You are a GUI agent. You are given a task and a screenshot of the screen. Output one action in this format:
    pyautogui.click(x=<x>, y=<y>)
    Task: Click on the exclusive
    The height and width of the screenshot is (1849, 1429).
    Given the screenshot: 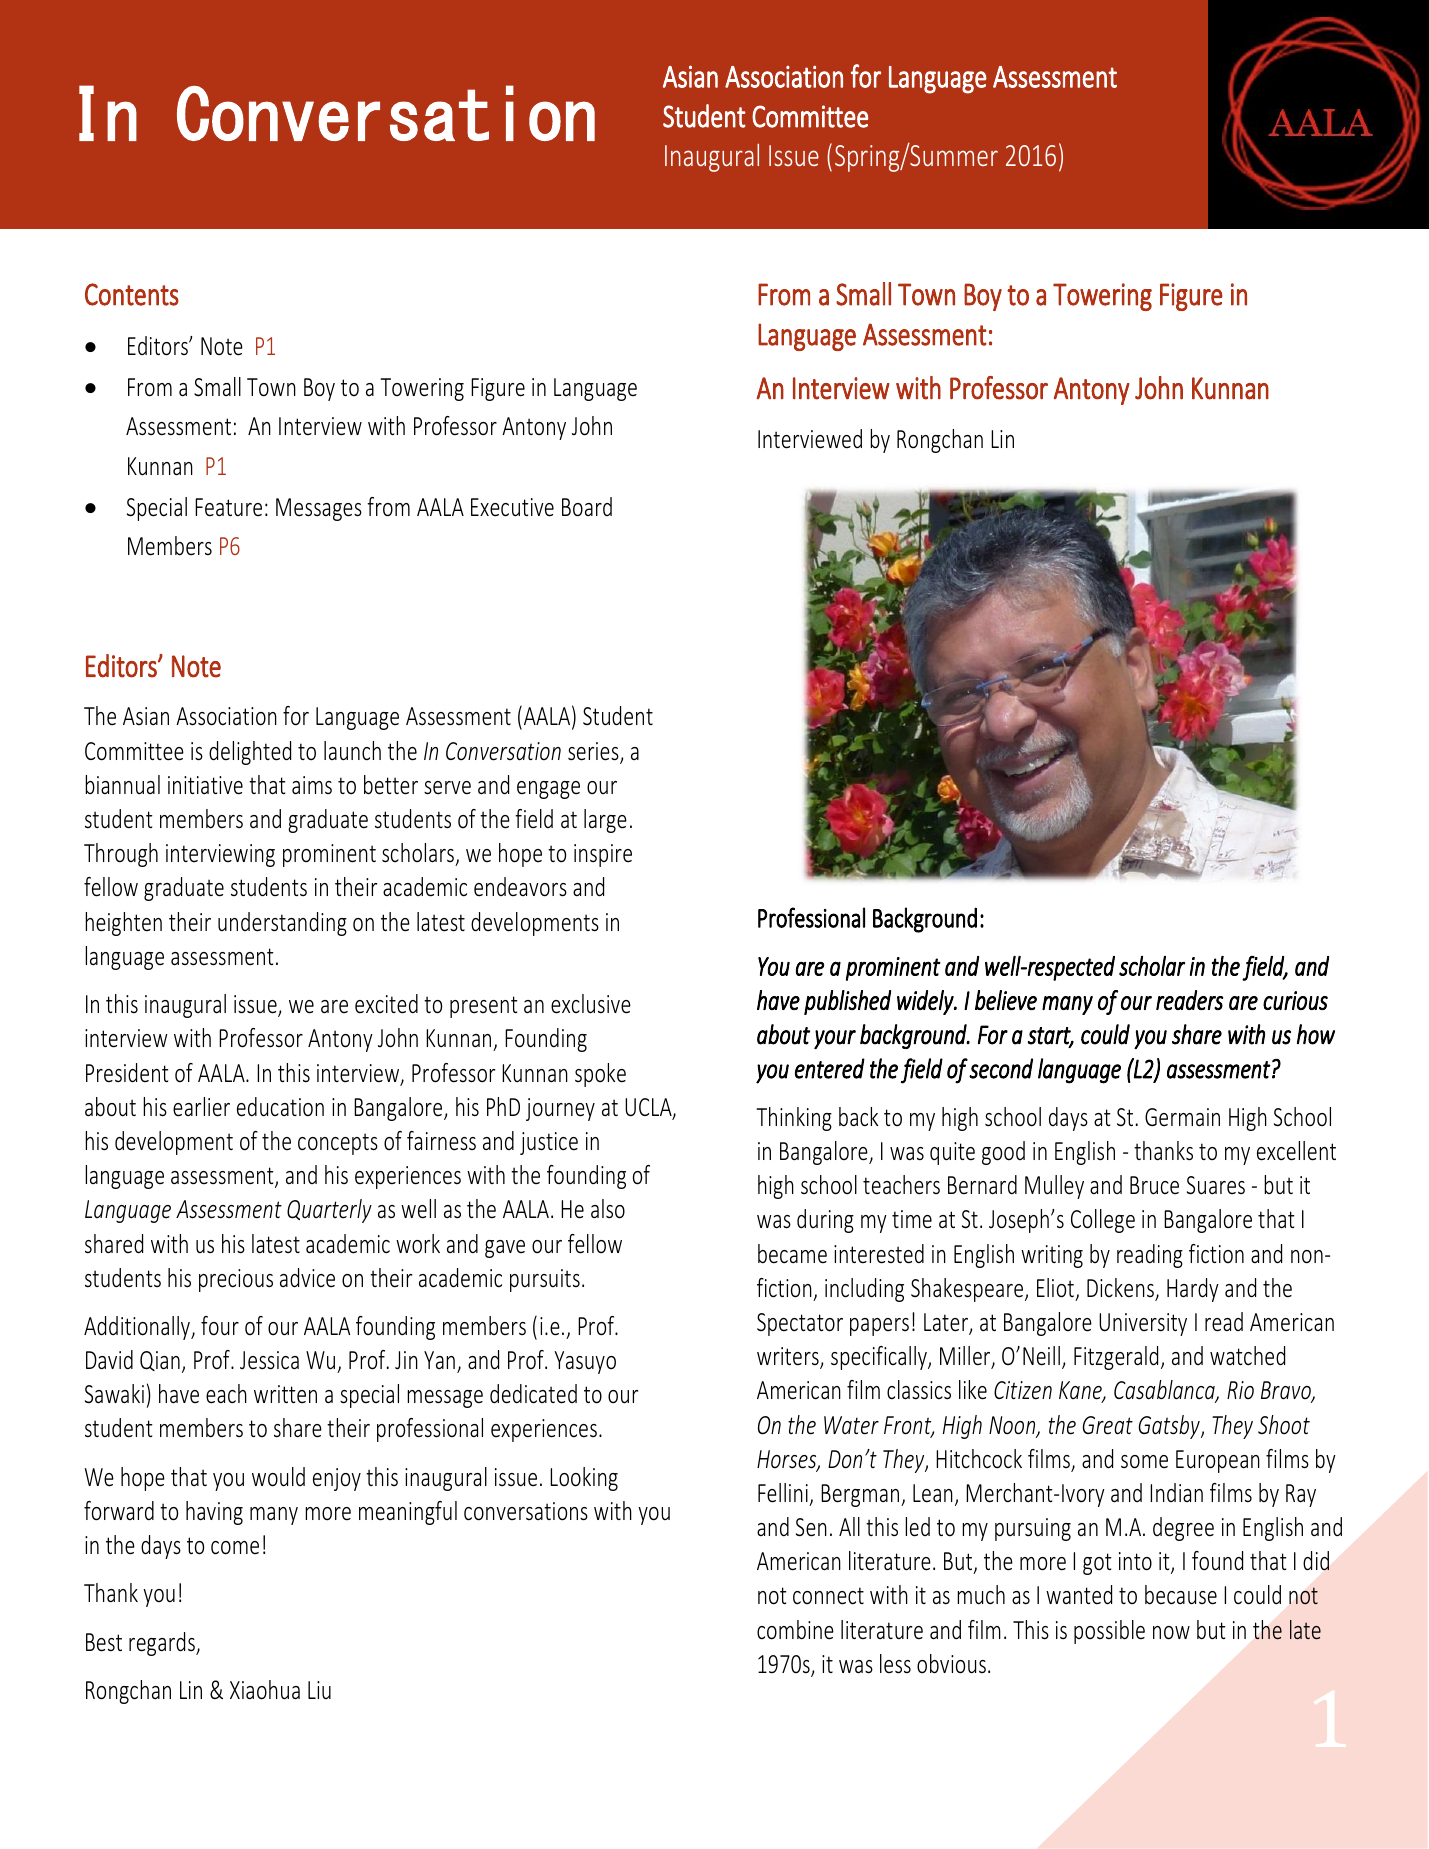 What is the action you would take?
    pyautogui.click(x=591, y=1004)
